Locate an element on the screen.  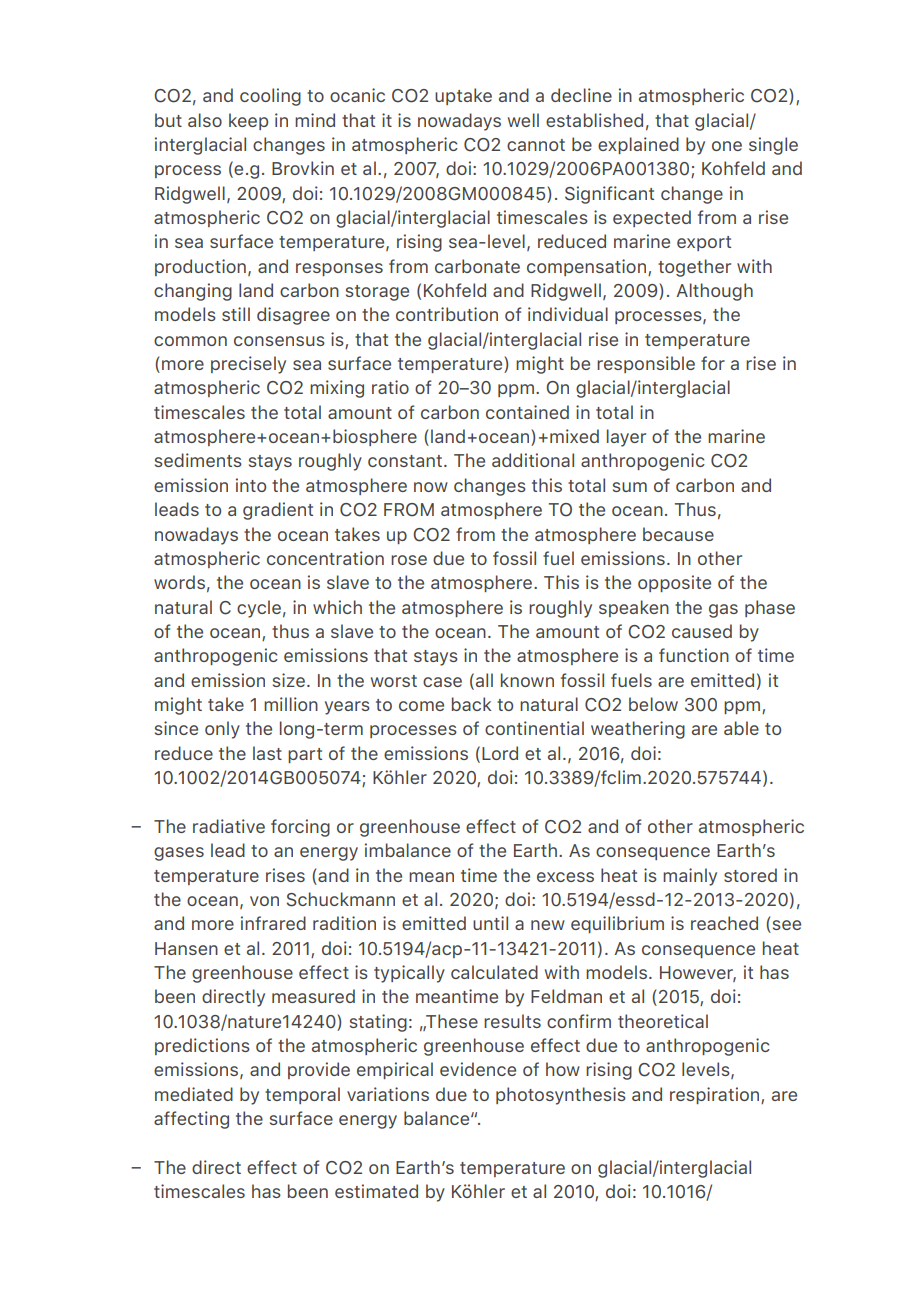
cannot is located at coordinates (536, 145).
